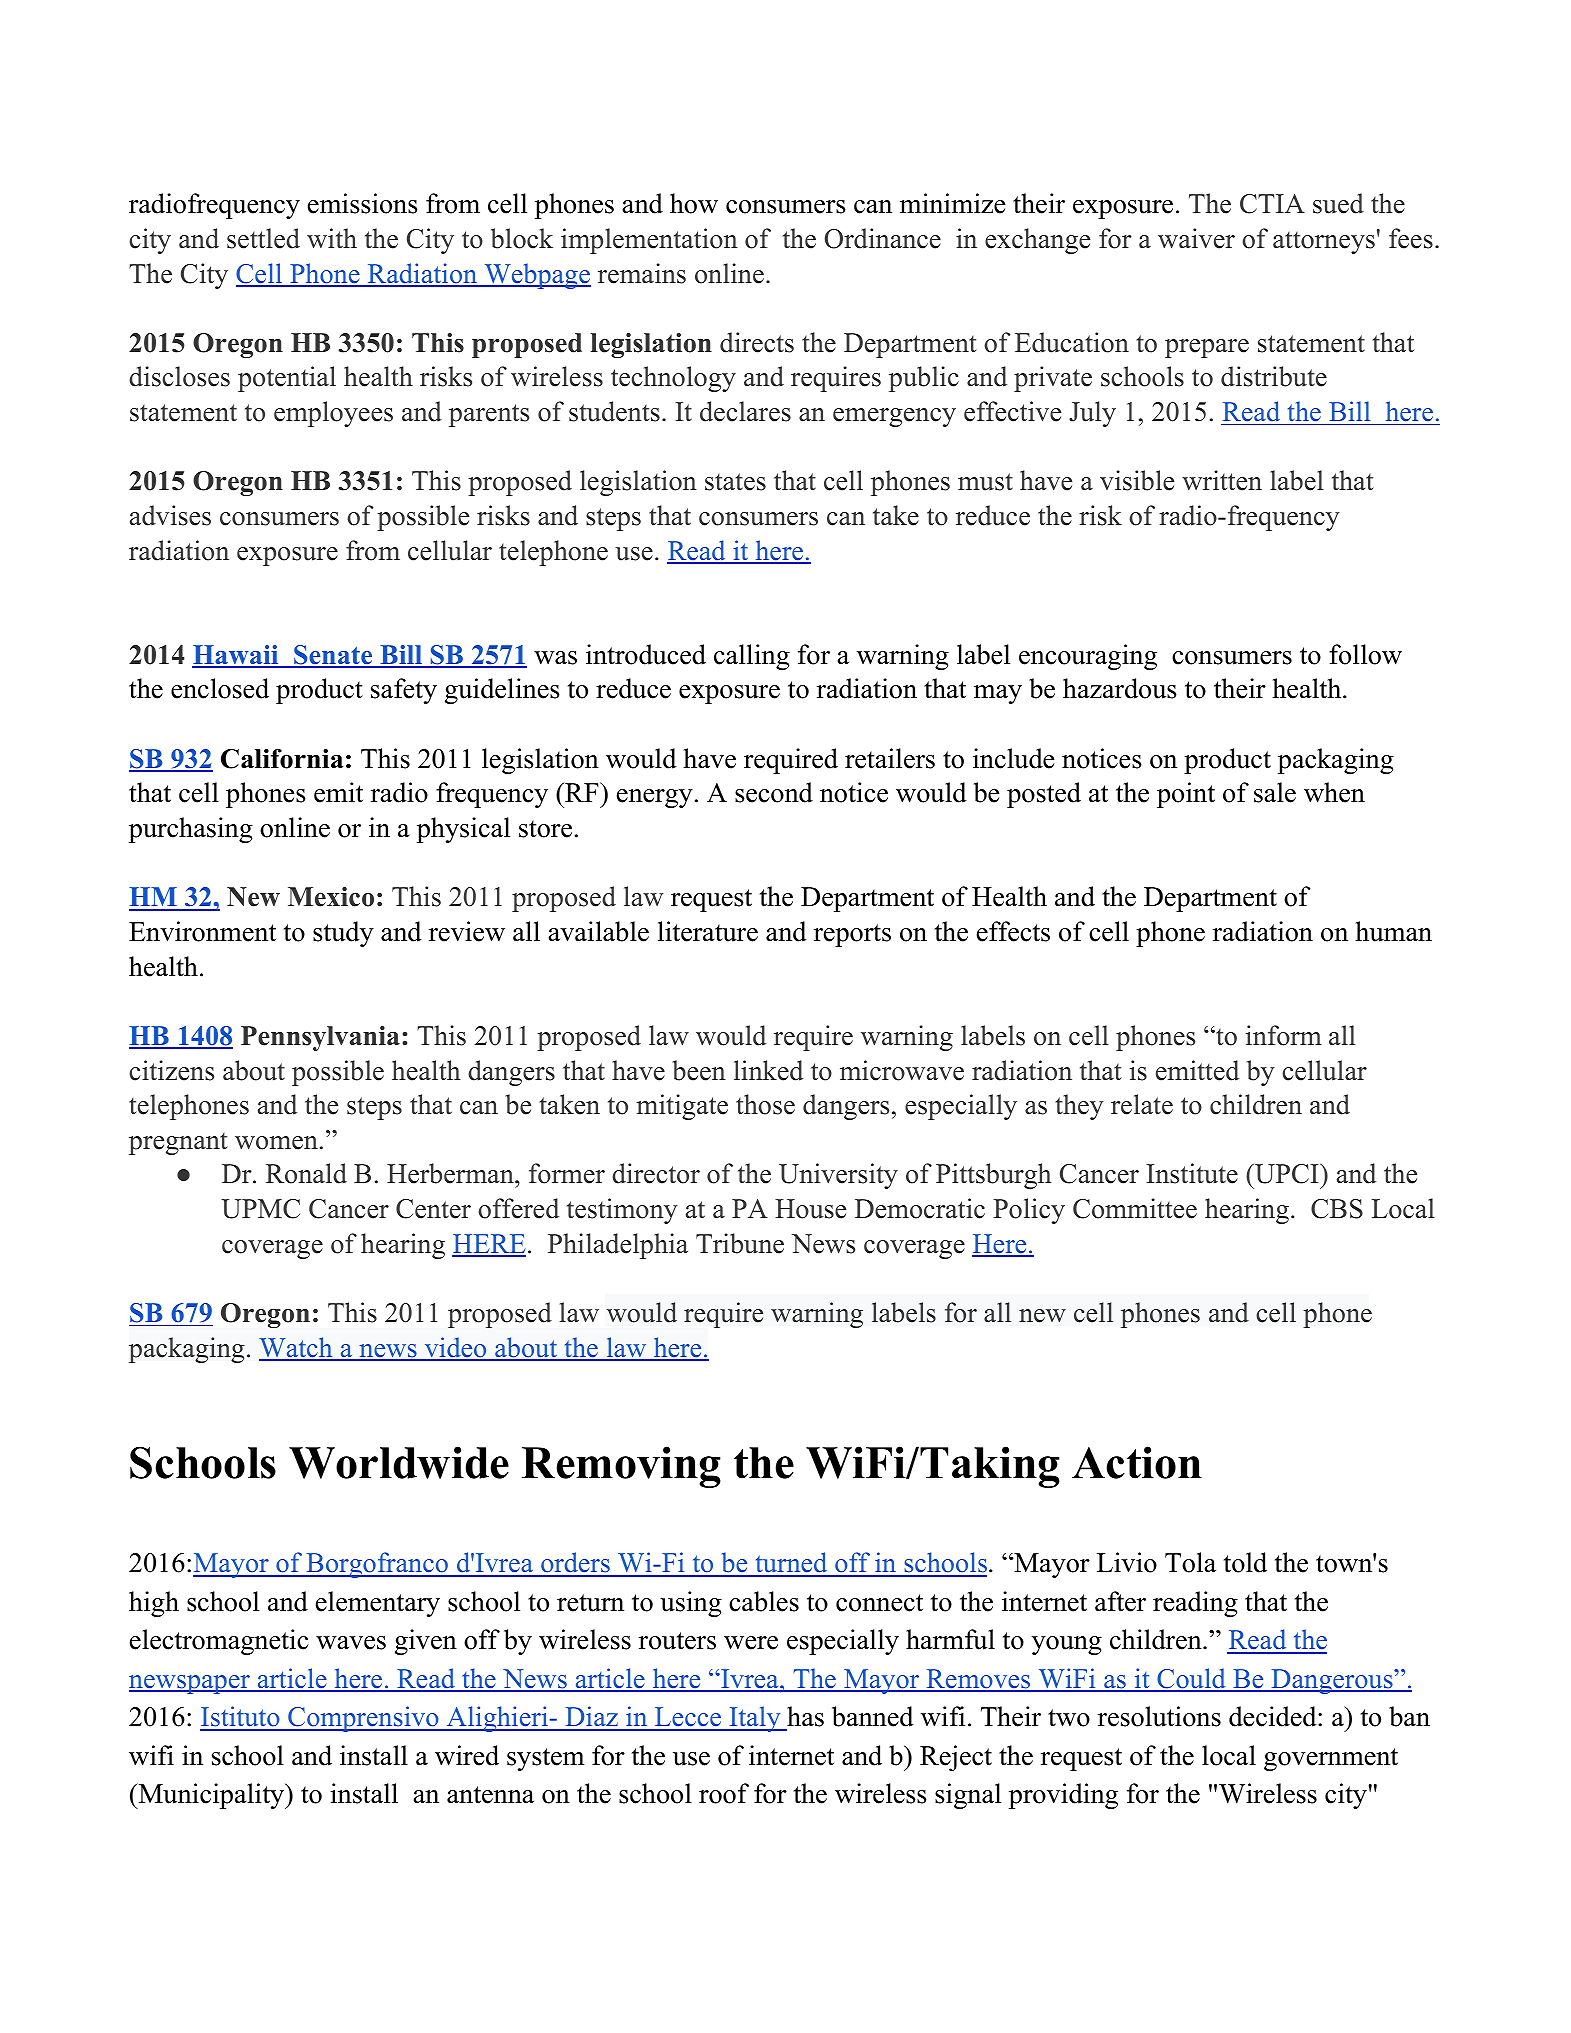 The image size is (1571, 2033). I want to click on with, so click(332, 238).
